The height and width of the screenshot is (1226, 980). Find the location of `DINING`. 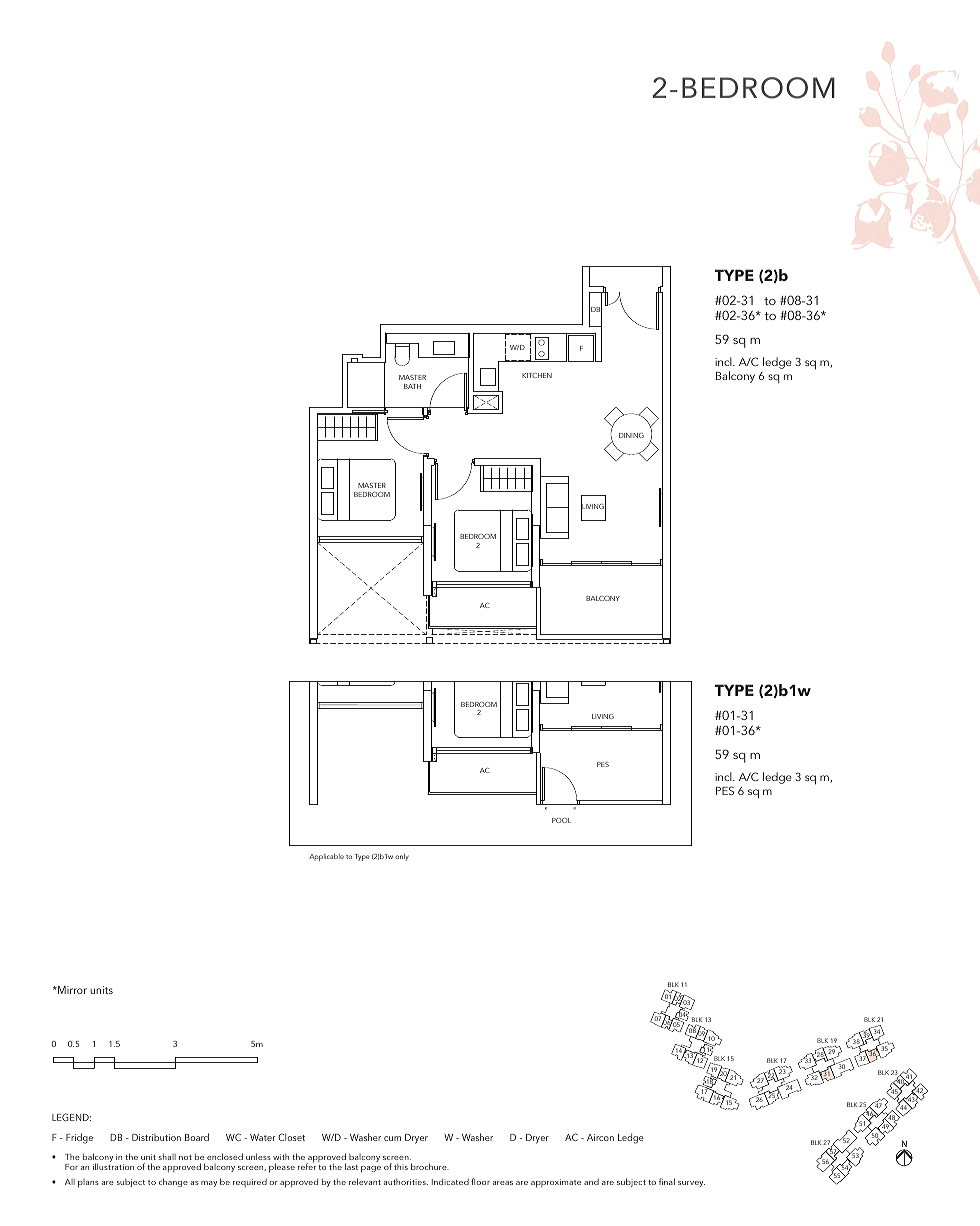

DINING is located at coordinates (631, 435).
